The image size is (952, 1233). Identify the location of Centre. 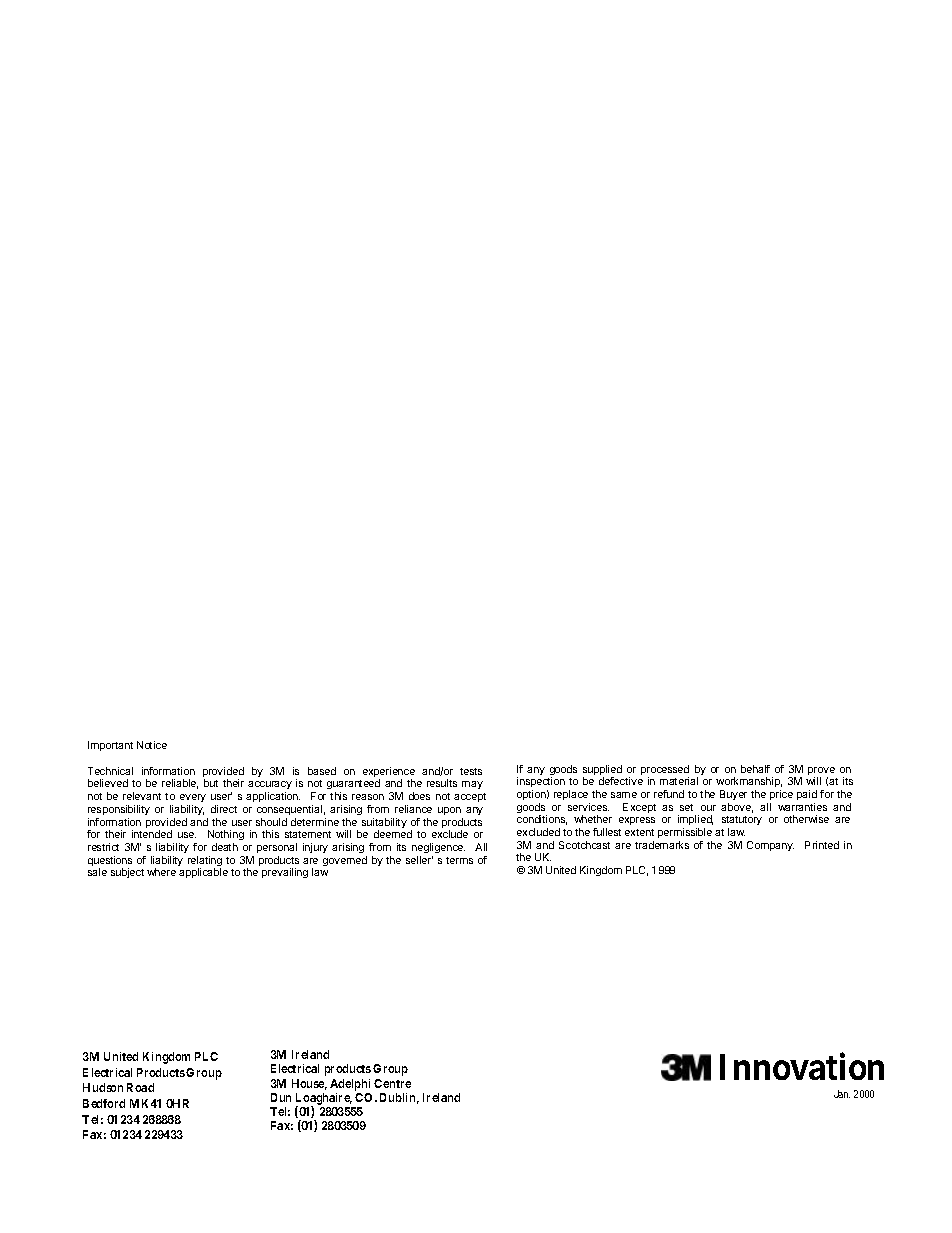
(392, 1083).
